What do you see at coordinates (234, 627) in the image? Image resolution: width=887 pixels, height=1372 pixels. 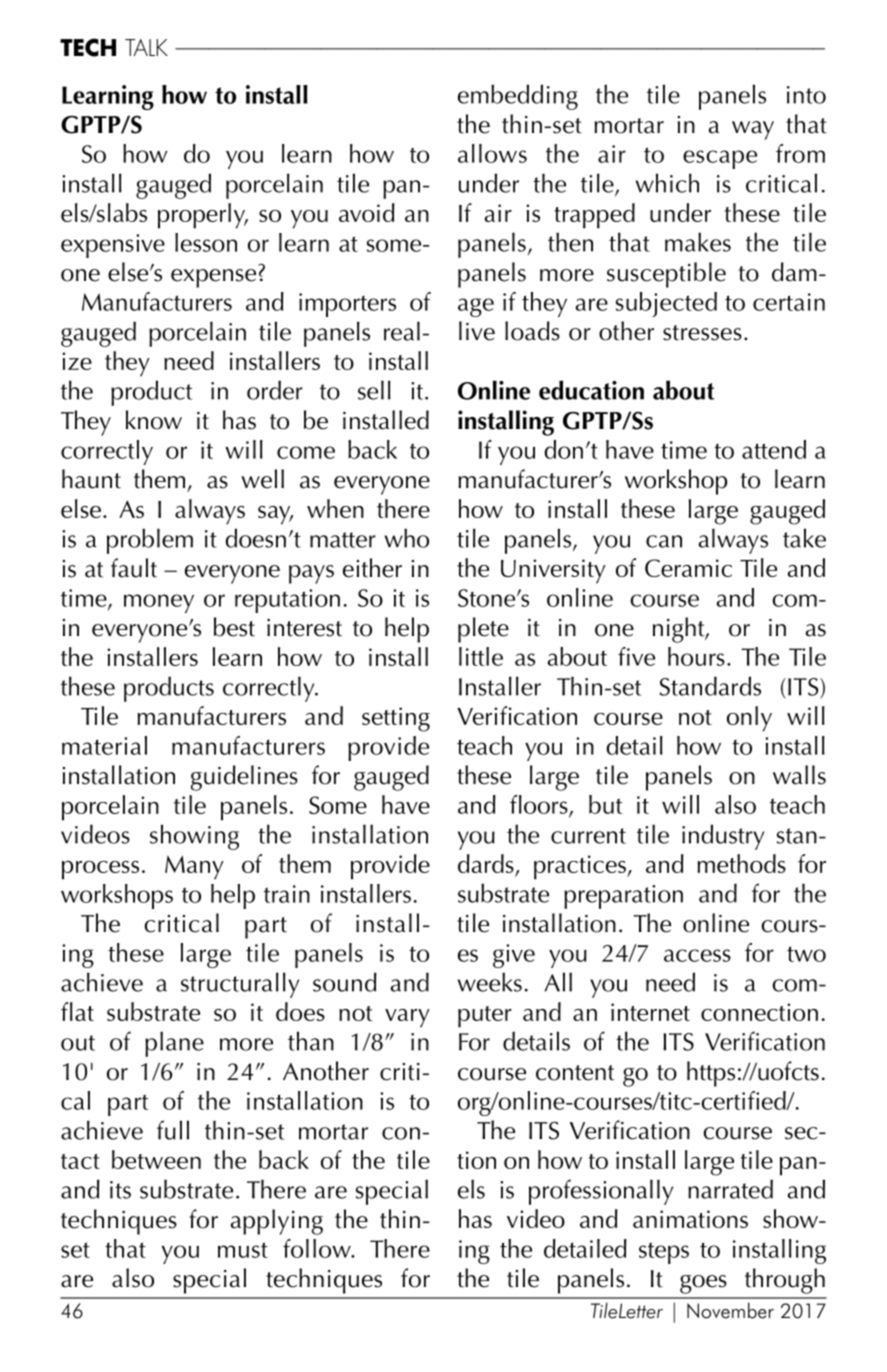 I see `best` at bounding box center [234, 627].
